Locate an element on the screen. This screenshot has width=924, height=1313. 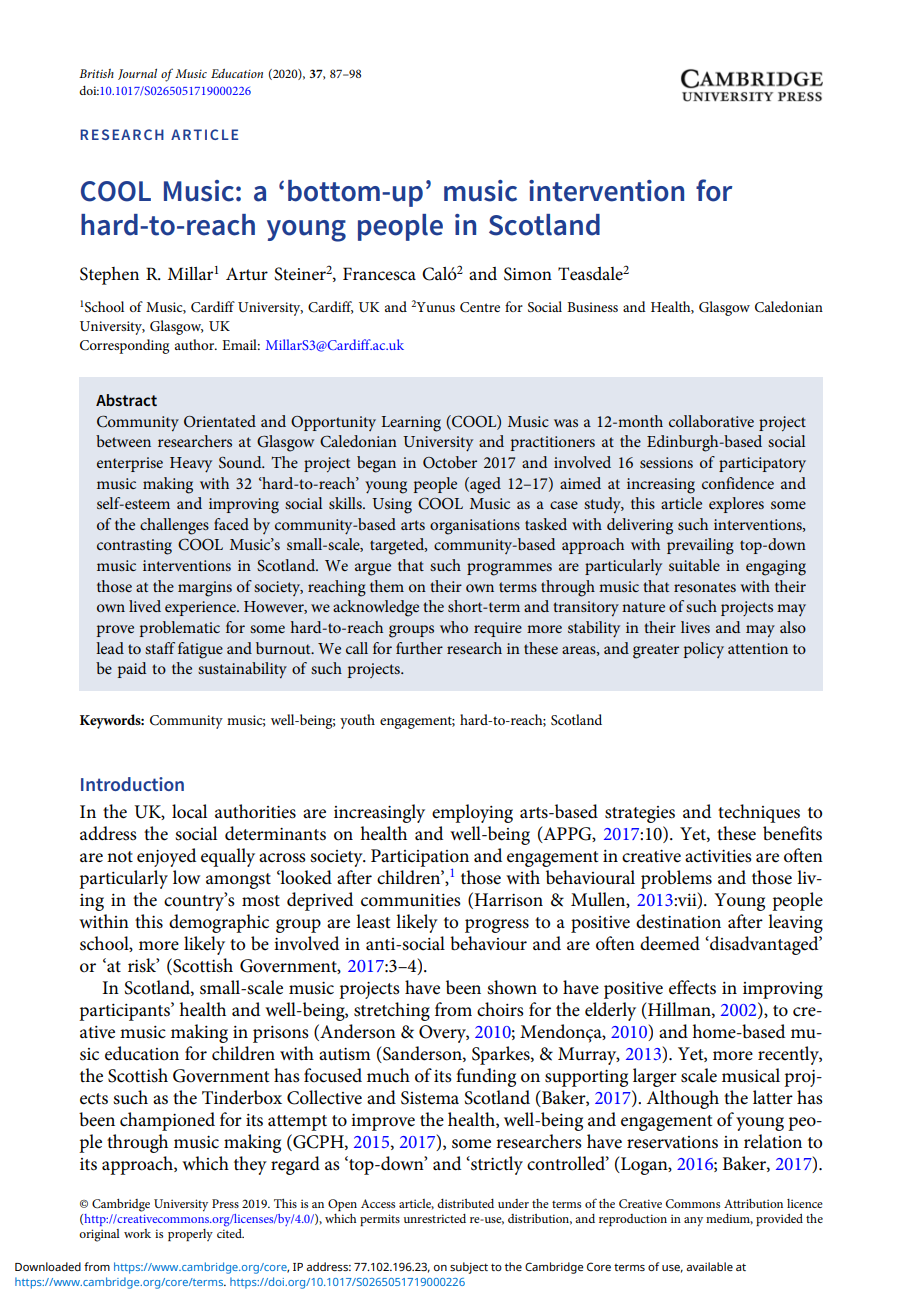
fatigue is located at coordinates (200, 650).
